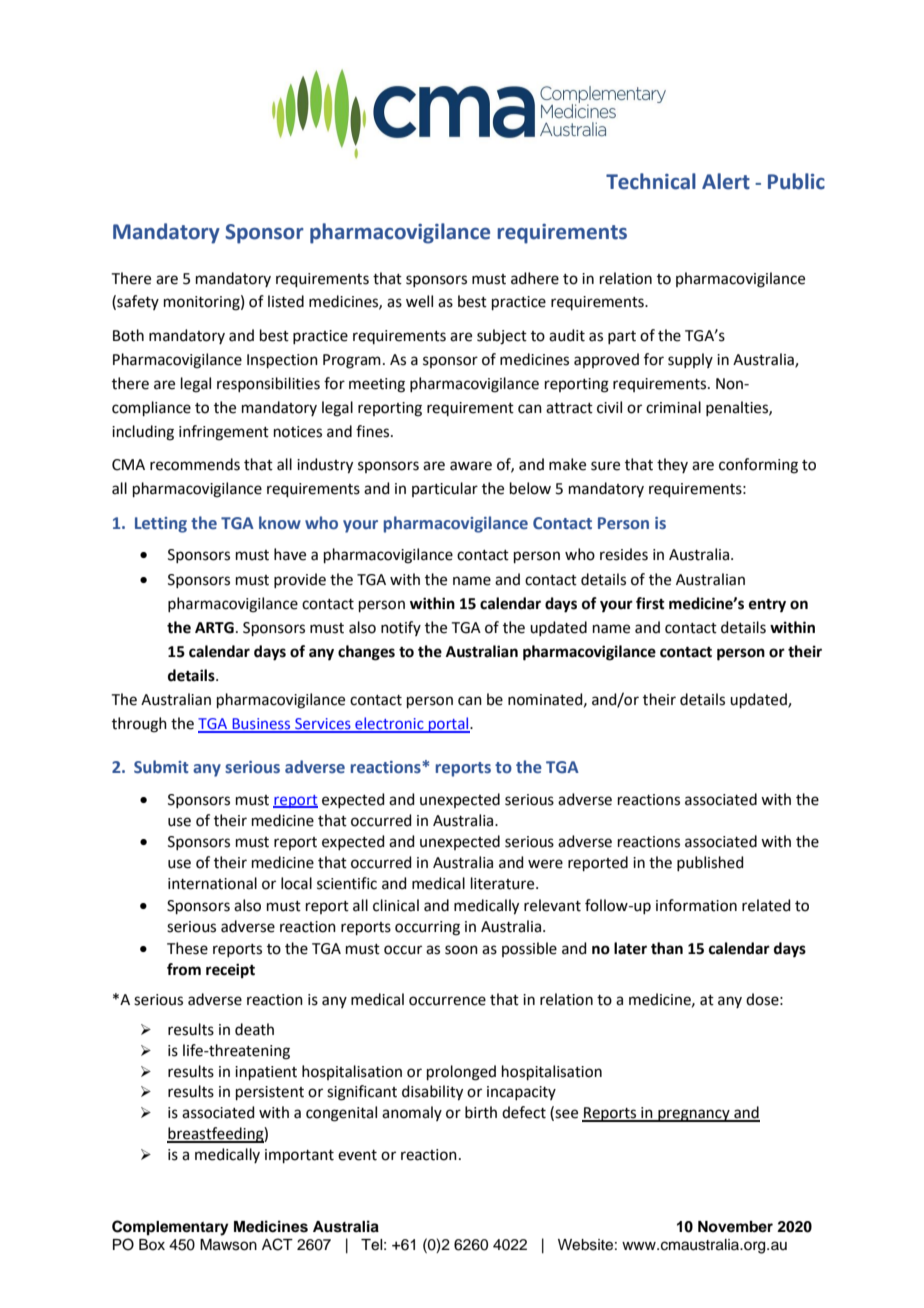  I want to click on event, so click(357, 1155).
